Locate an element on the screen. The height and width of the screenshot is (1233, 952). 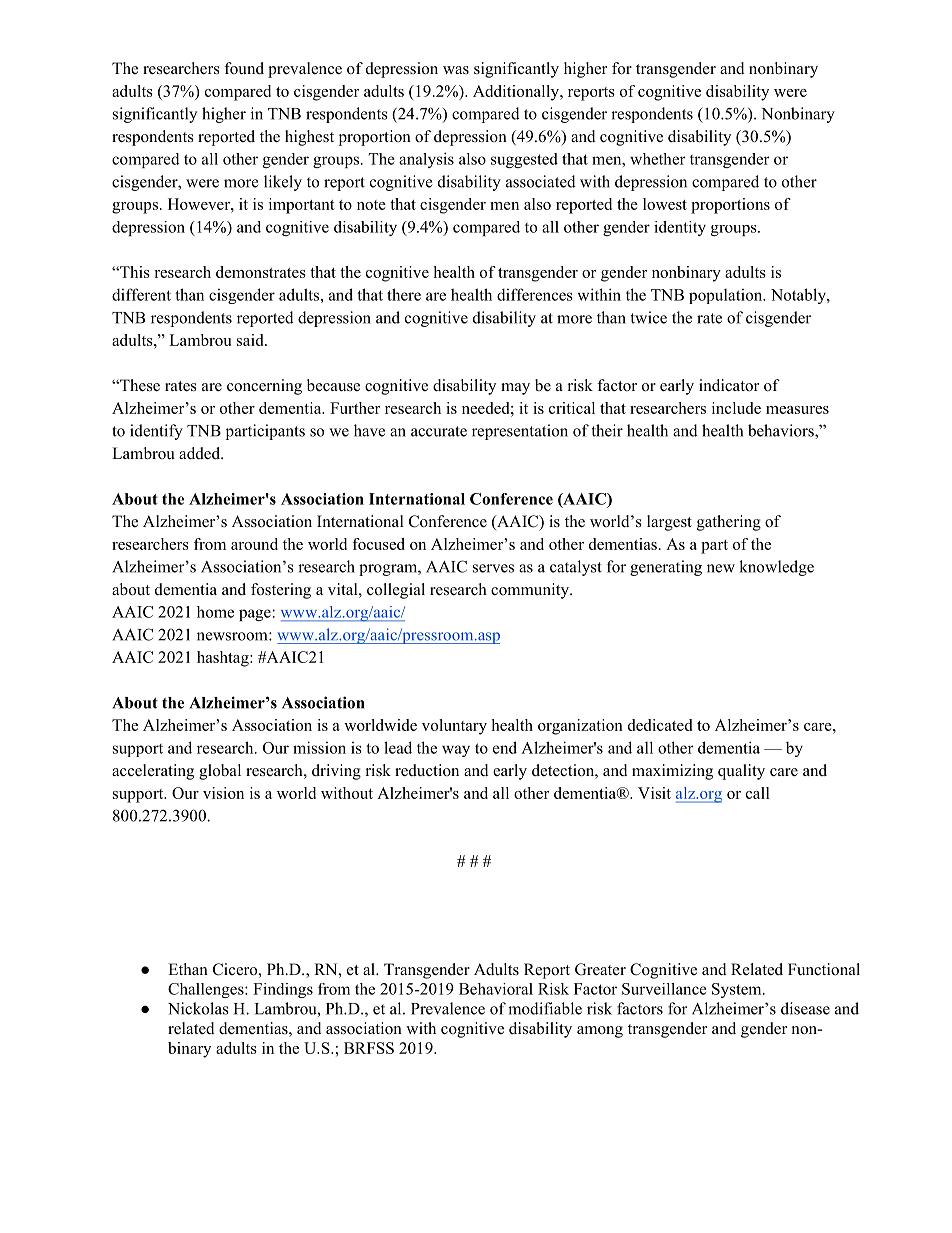
serves is located at coordinates (493, 568).
